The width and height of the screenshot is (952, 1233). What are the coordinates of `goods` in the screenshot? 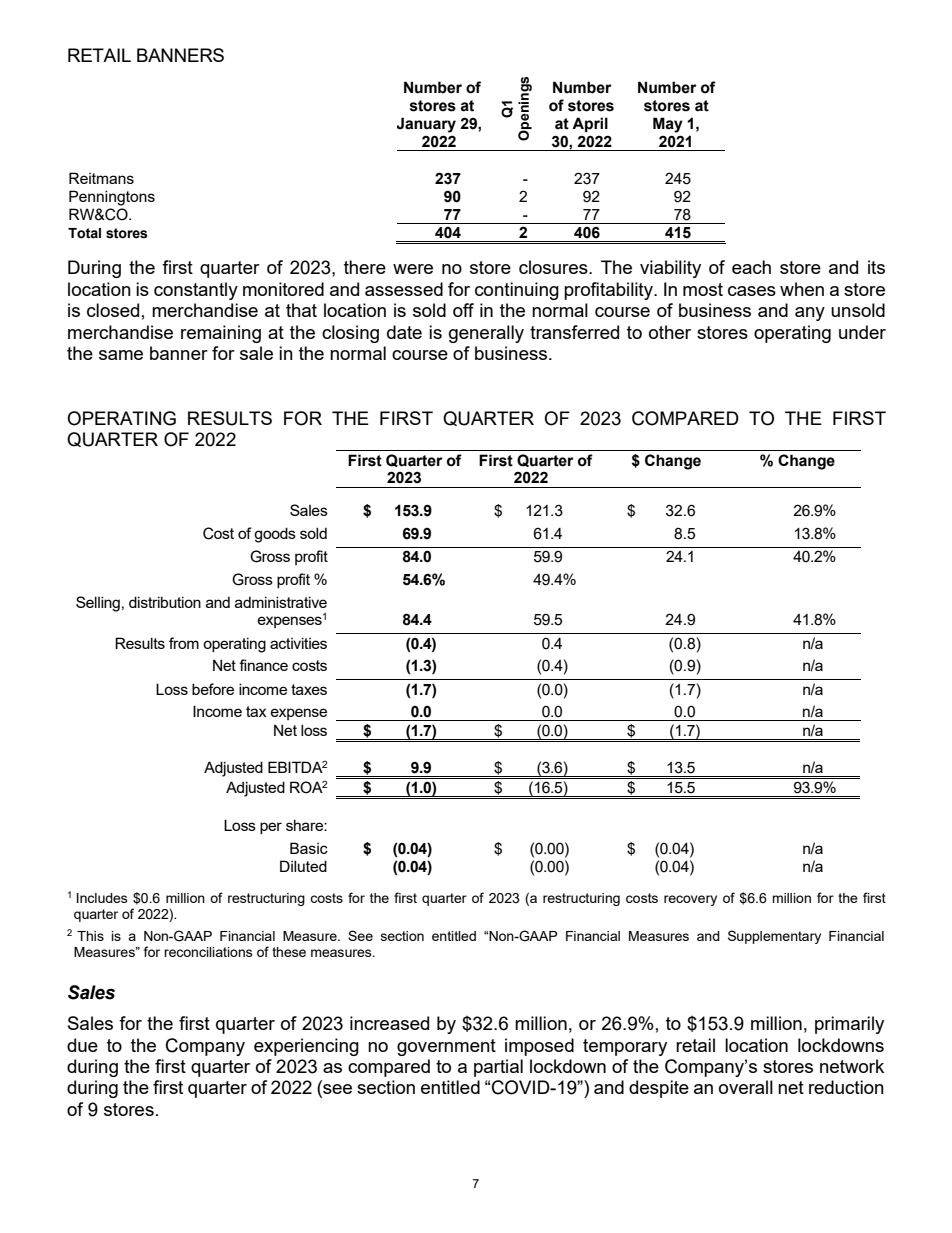 It's located at (275, 535).
